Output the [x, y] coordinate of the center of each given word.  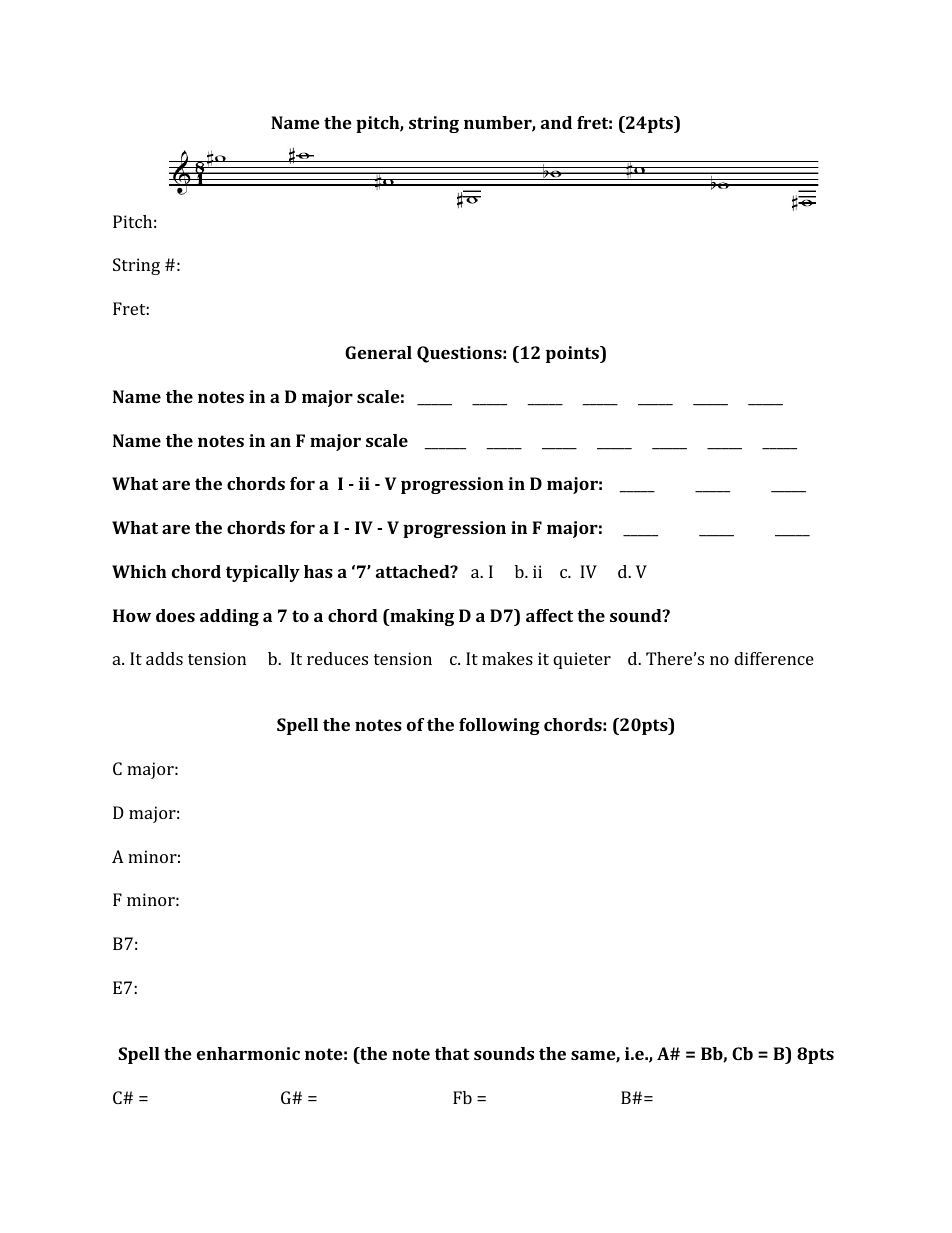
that [452, 1053]
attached [414, 571]
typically [263, 573]
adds [164, 658]
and [556, 122]
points [573, 354]
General [378, 352]
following [499, 726]
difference [774, 658]
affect [549, 615]
